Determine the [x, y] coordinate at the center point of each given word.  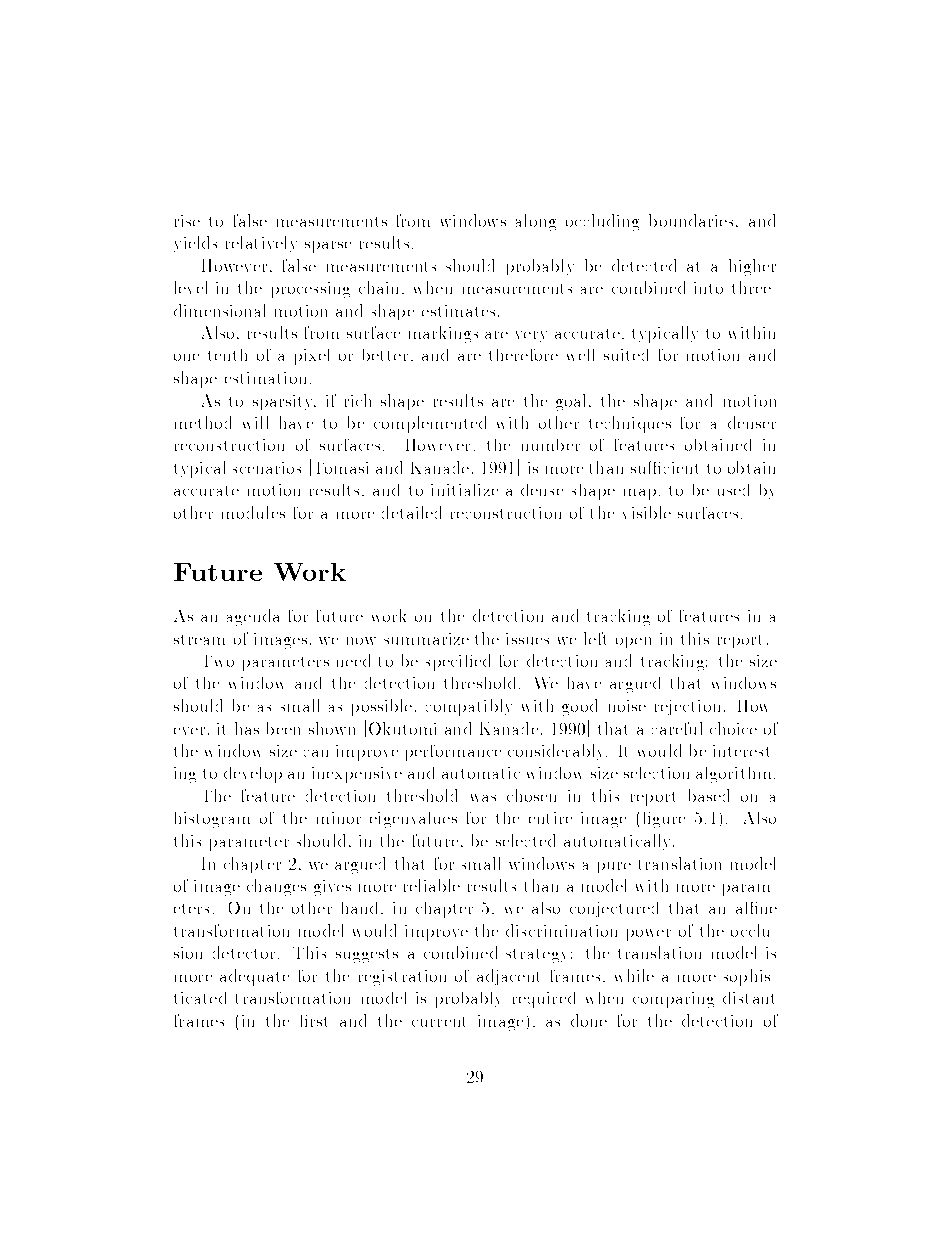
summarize [426, 639]
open [633, 642]
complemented [430, 424]
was [483, 798]
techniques [630, 424]
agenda [253, 617]
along [536, 222]
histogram [212, 820]
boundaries [691, 220]
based [709, 795]
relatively [261, 244]
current [438, 1022]
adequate [254, 977]
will [255, 422]
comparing [673, 1000]
